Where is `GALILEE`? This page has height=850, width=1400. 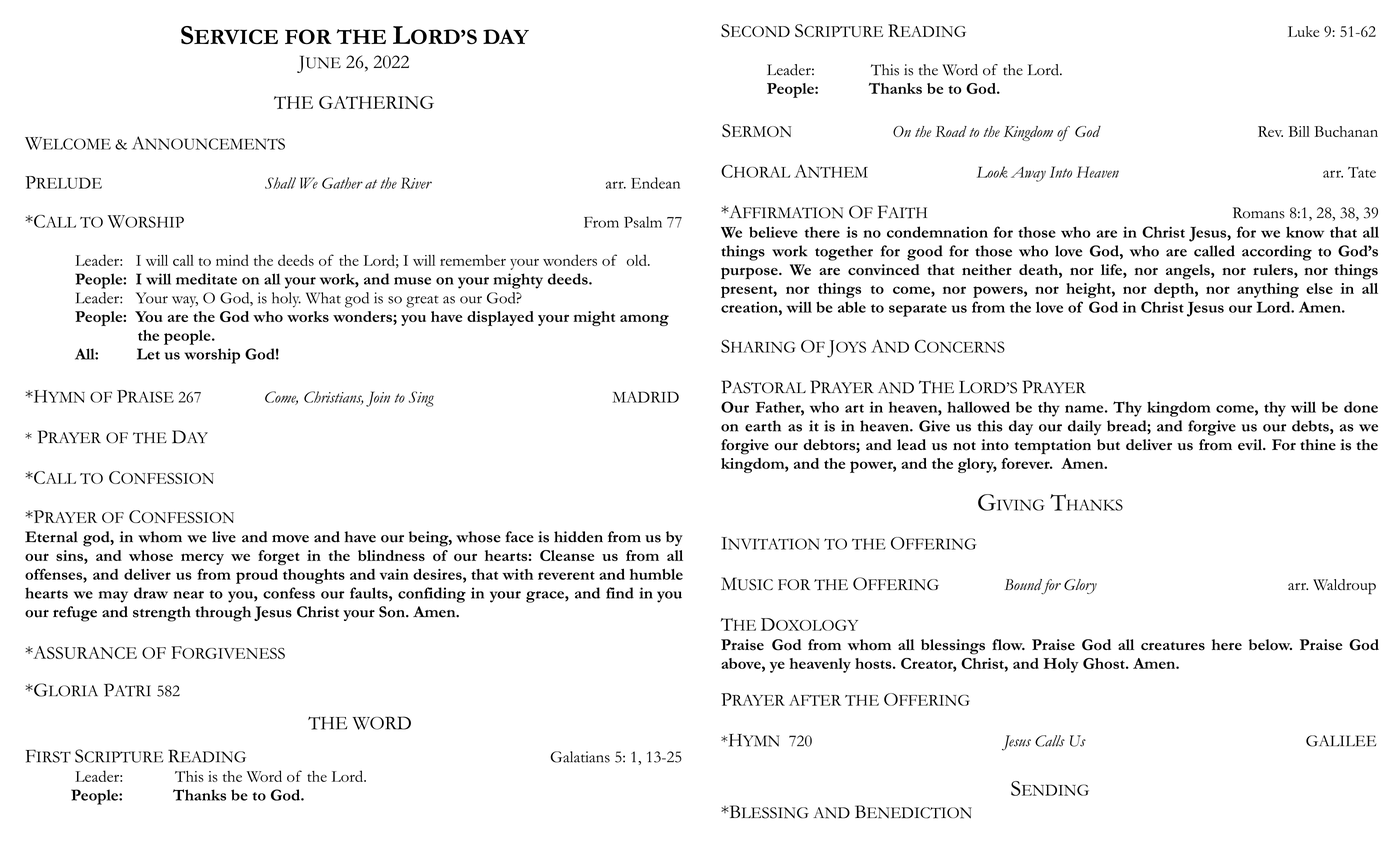 GALILEE is located at coordinates (1341, 741).
